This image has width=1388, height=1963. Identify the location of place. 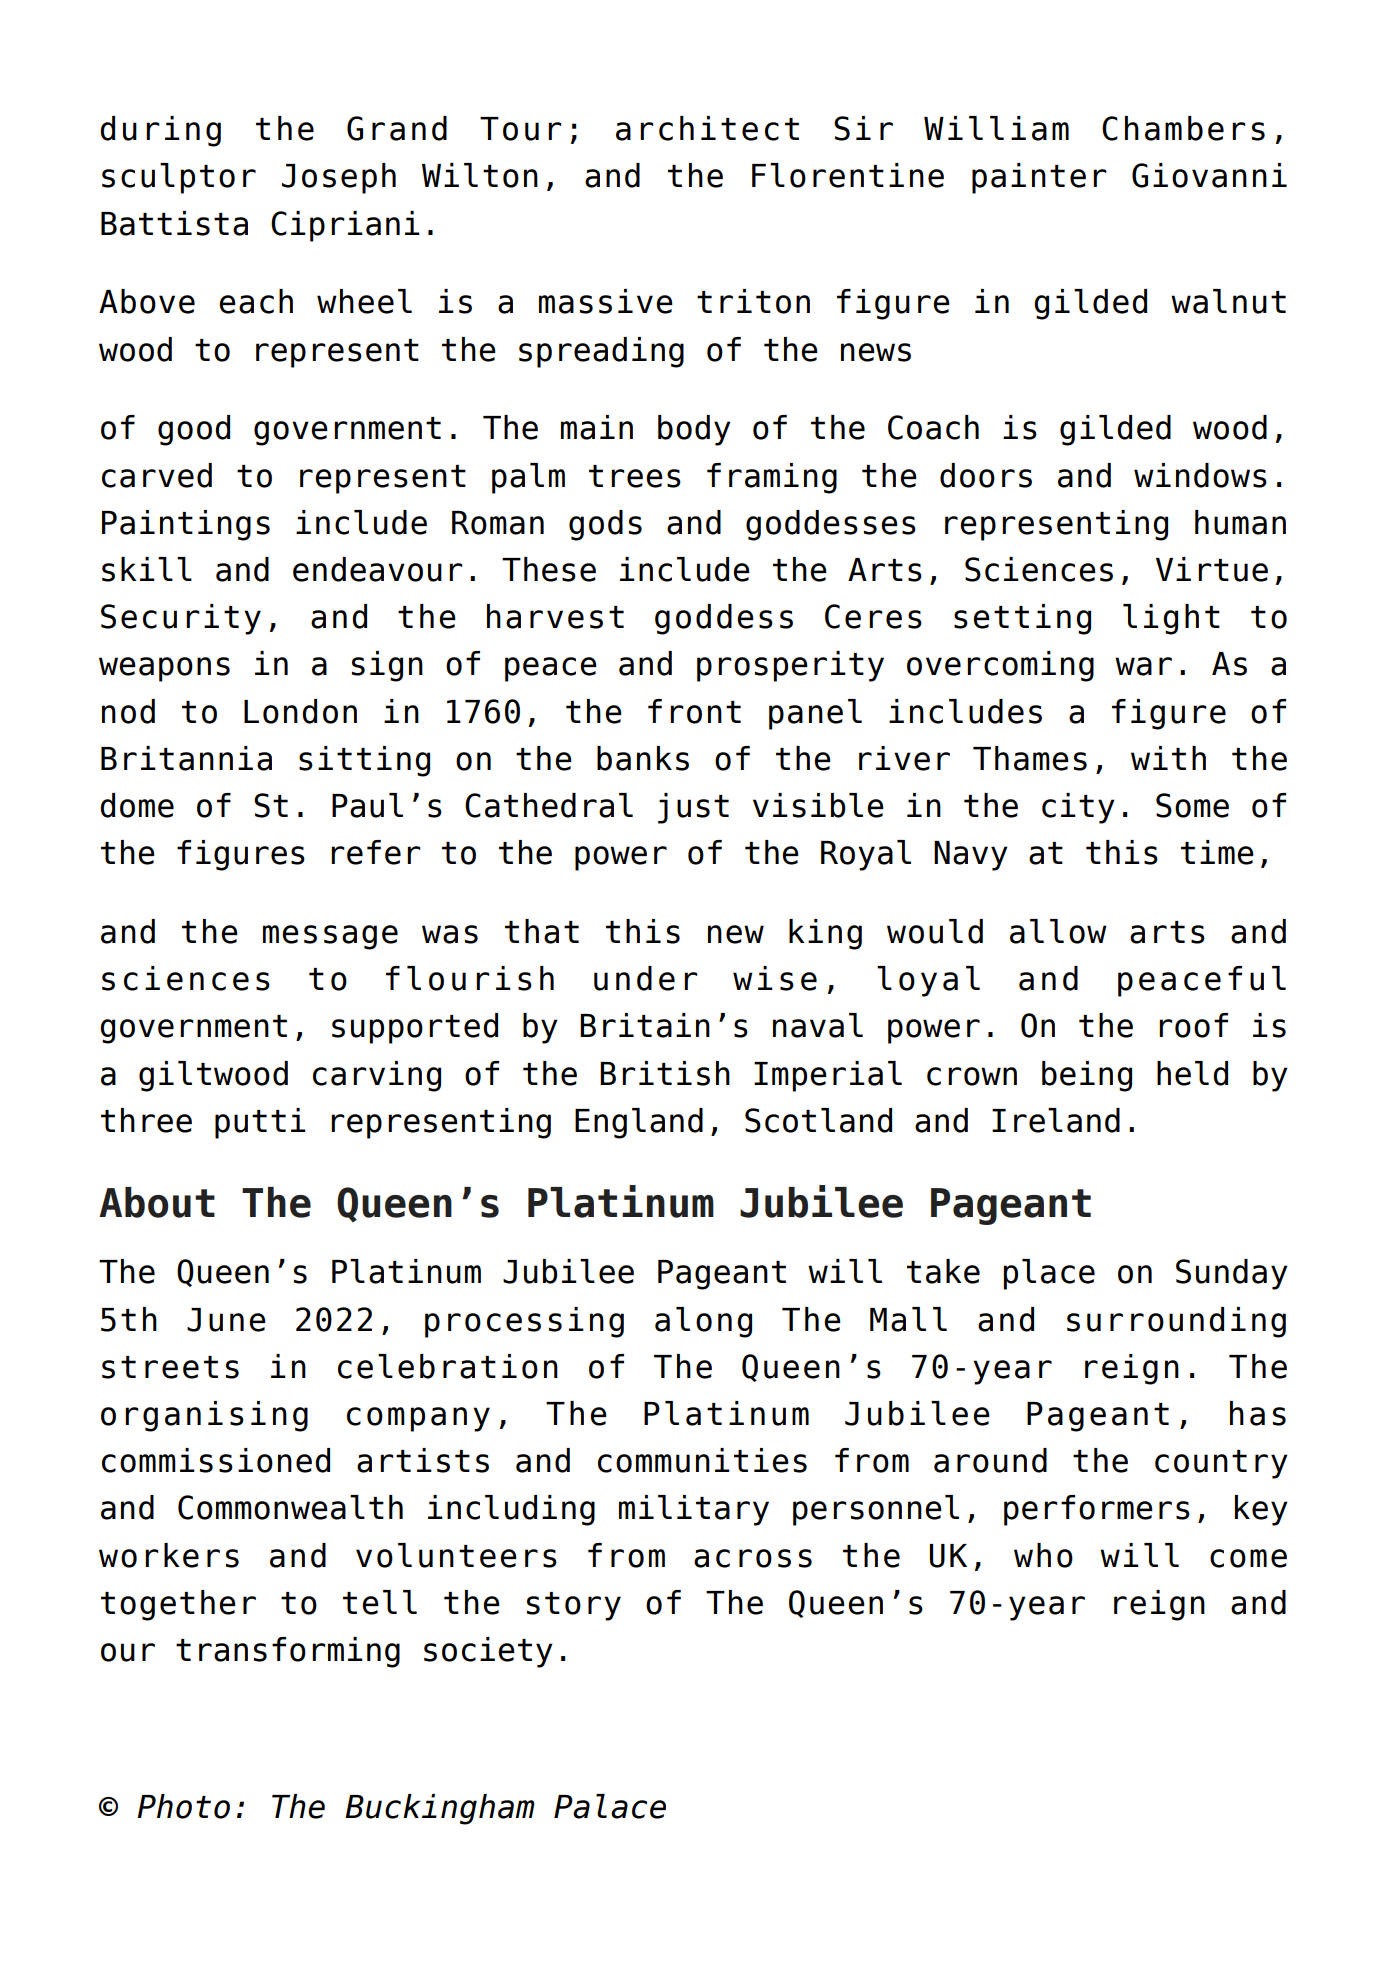
(1049, 1274).
